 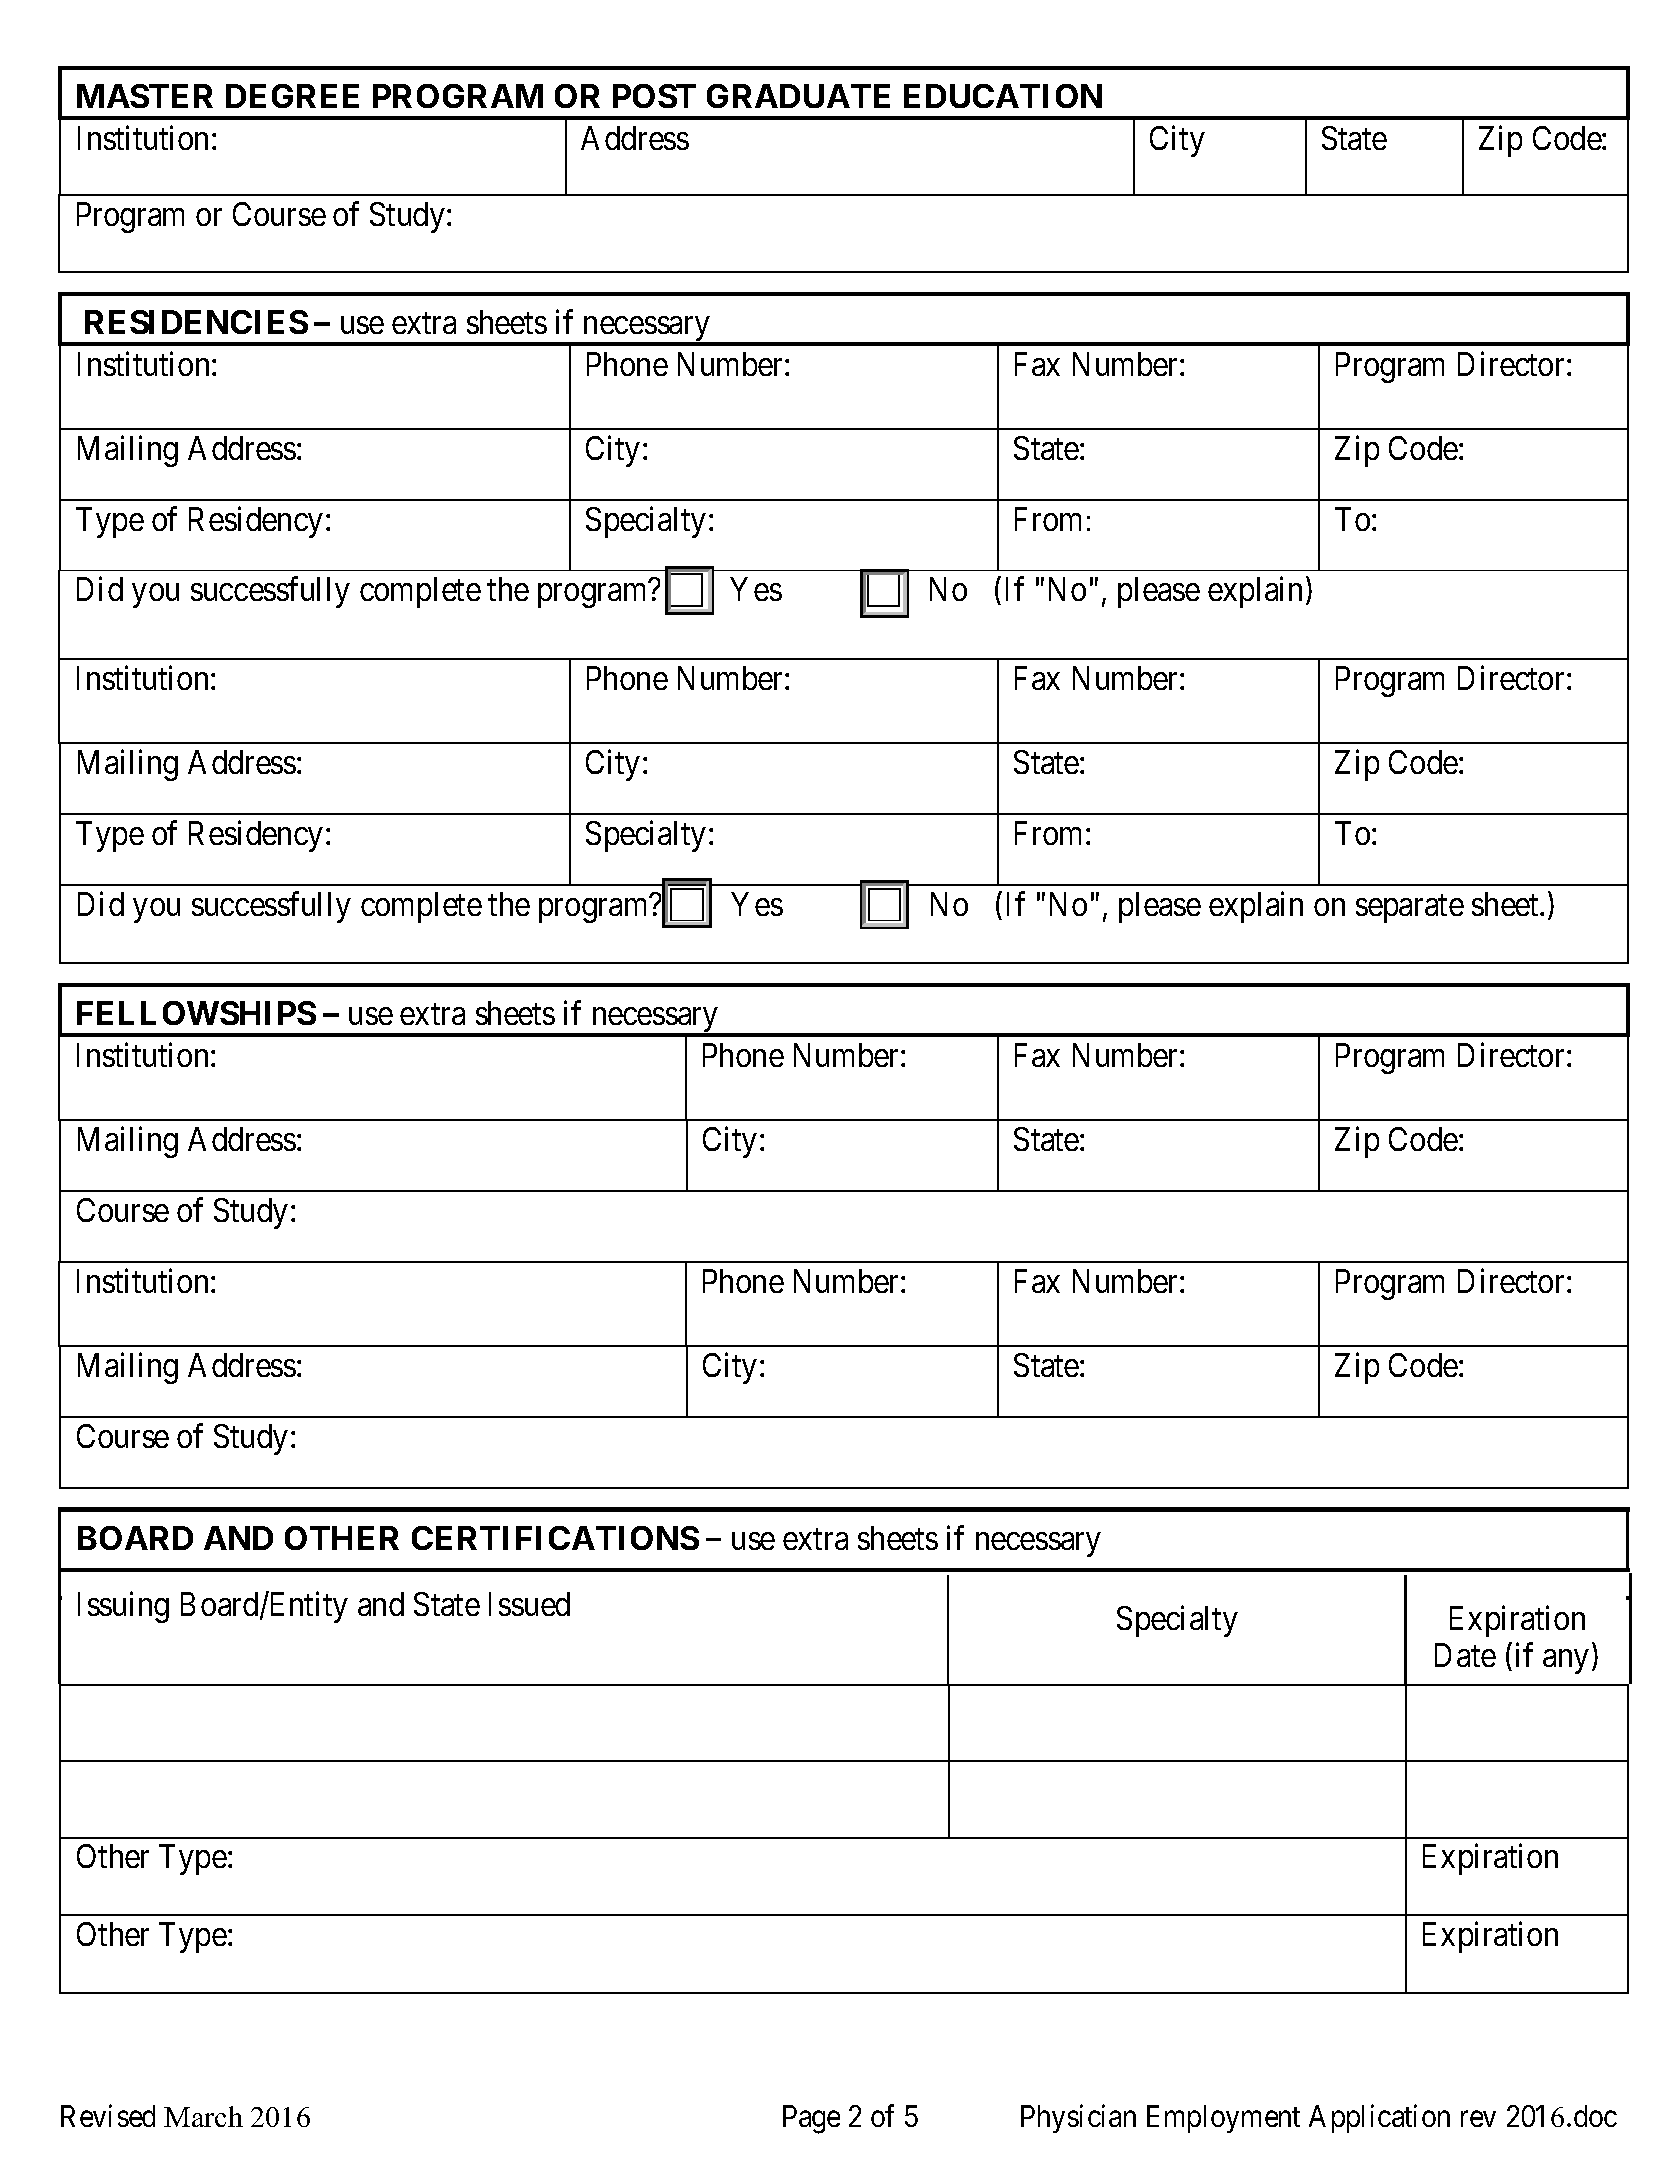 I want to click on EDUCATION, so click(x=1003, y=96).
